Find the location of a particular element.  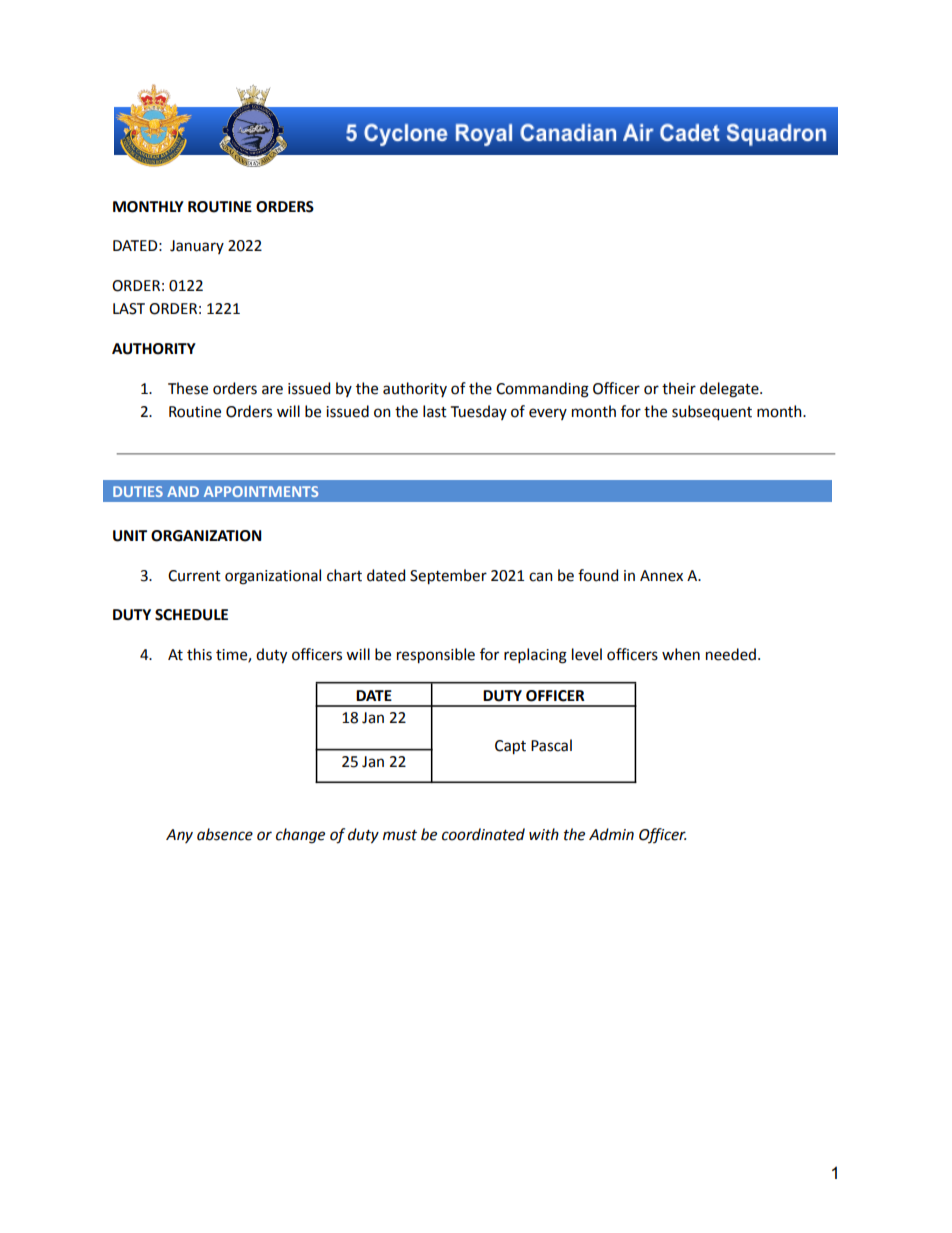

September is located at coordinates (448, 577).
